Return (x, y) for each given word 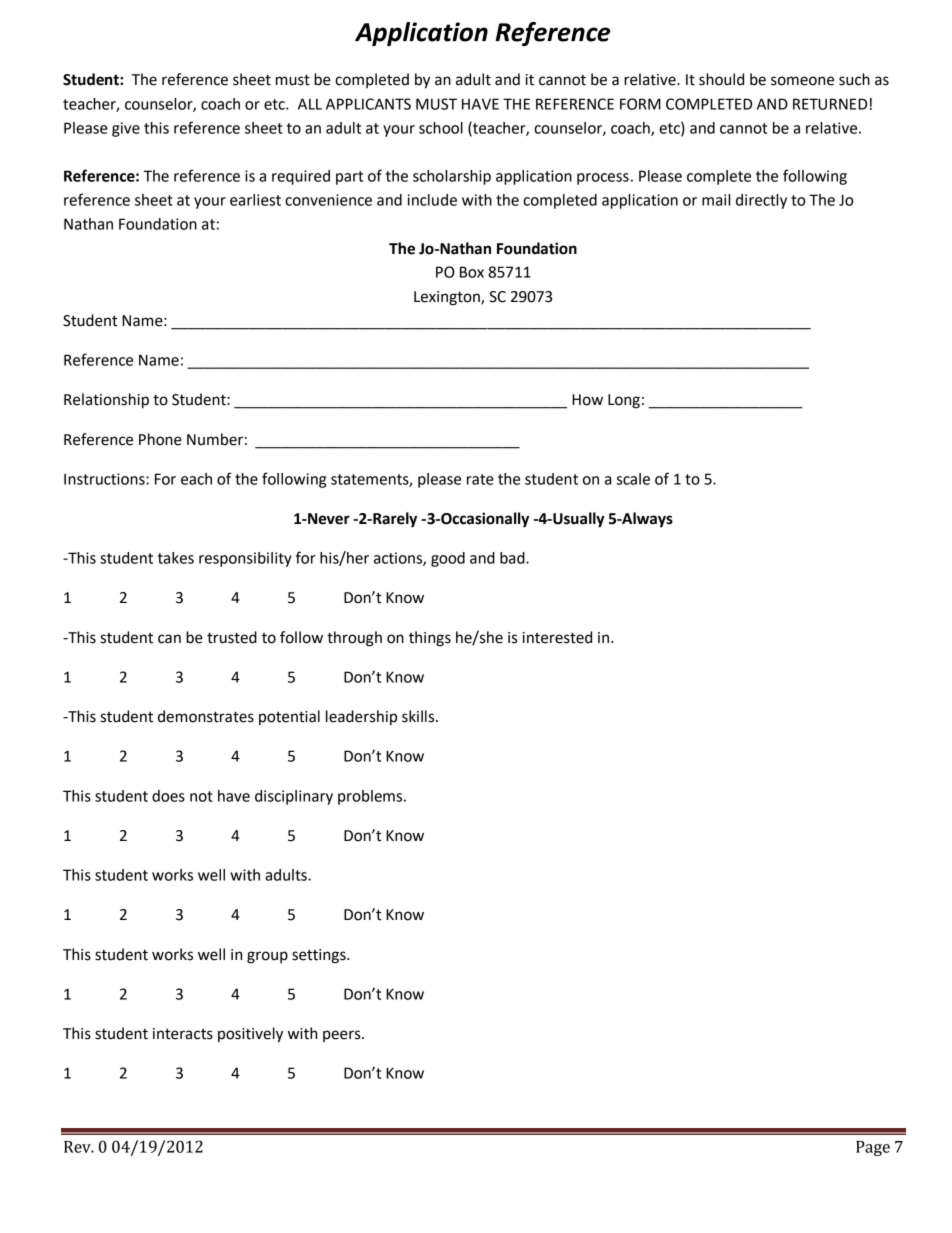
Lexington (448, 298)
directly (761, 201)
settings (320, 956)
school (441, 128)
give (126, 129)
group (267, 957)
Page (873, 1148)
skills (419, 716)
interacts (183, 1034)
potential (289, 717)
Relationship (106, 401)
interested (557, 637)
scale (633, 479)
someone (802, 81)
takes (176, 558)
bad (513, 558)
